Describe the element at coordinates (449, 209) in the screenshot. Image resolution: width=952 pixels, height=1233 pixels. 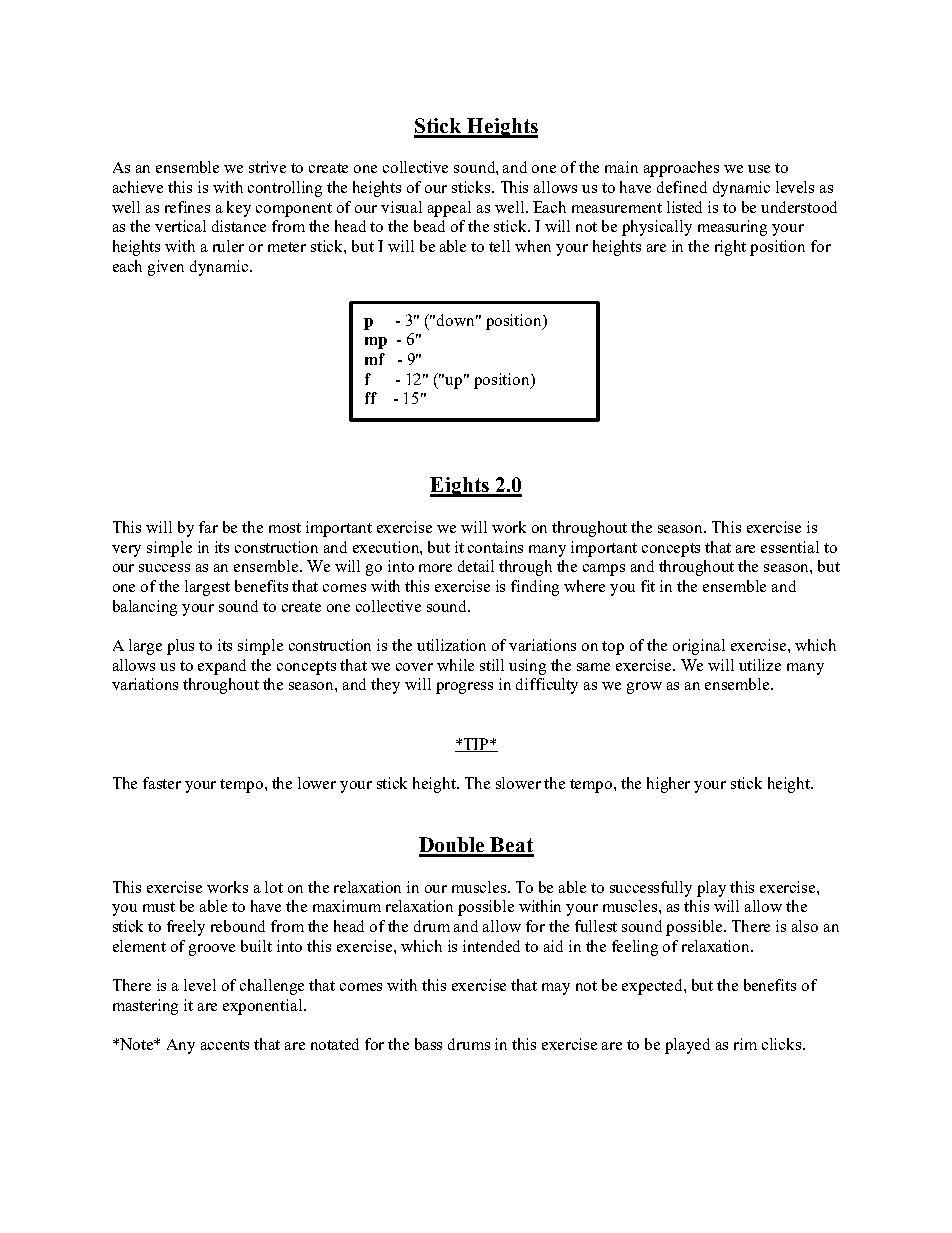
I see `appeal` at that location.
